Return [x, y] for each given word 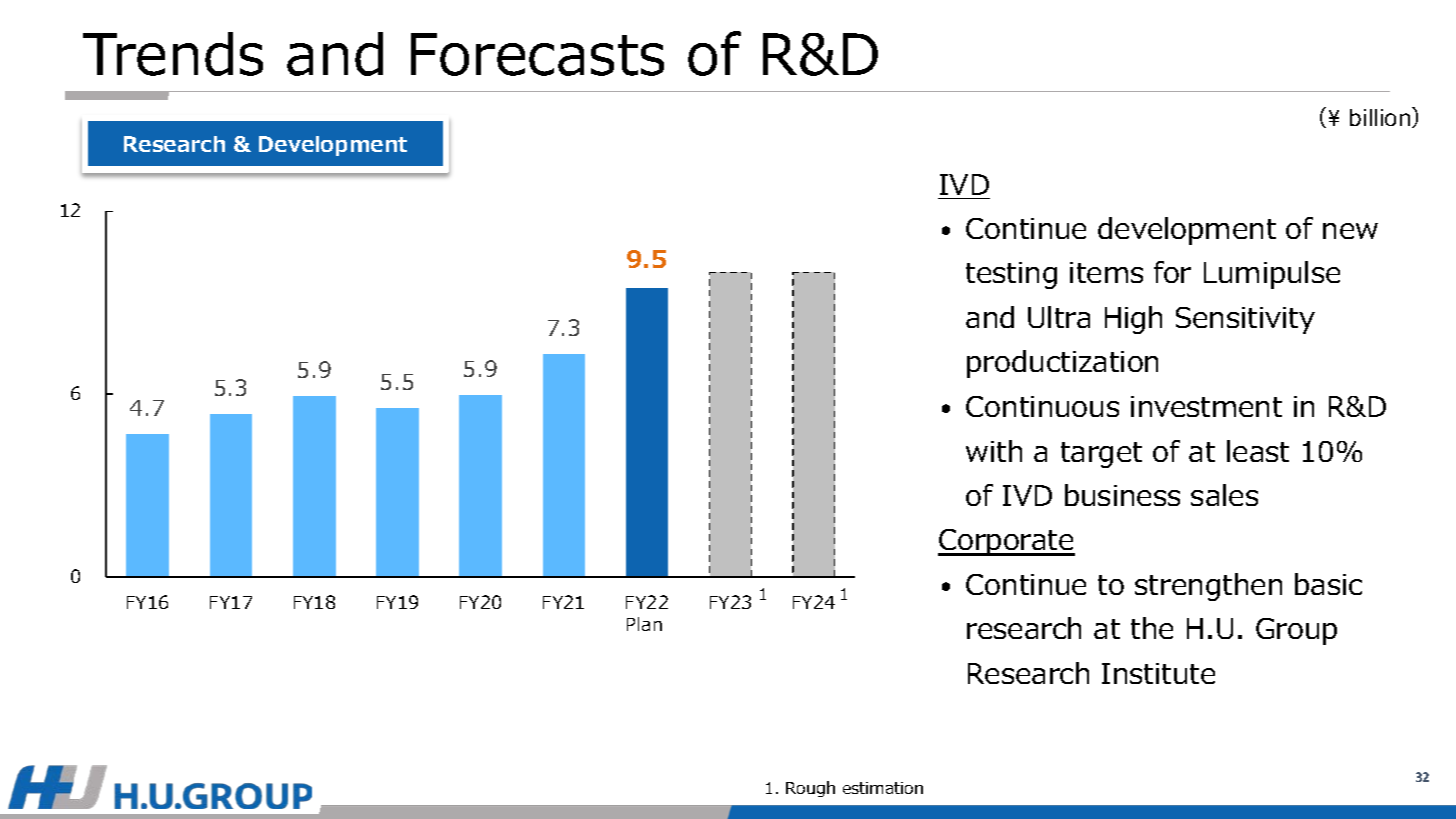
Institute [1158, 673]
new [1350, 231]
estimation [883, 788]
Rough [810, 789]
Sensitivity [1245, 320]
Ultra [1059, 317]
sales [1224, 495]
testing [1011, 275]
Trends [173, 54]
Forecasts [537, 54]
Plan [644, 624]
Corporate [1006, 542]
